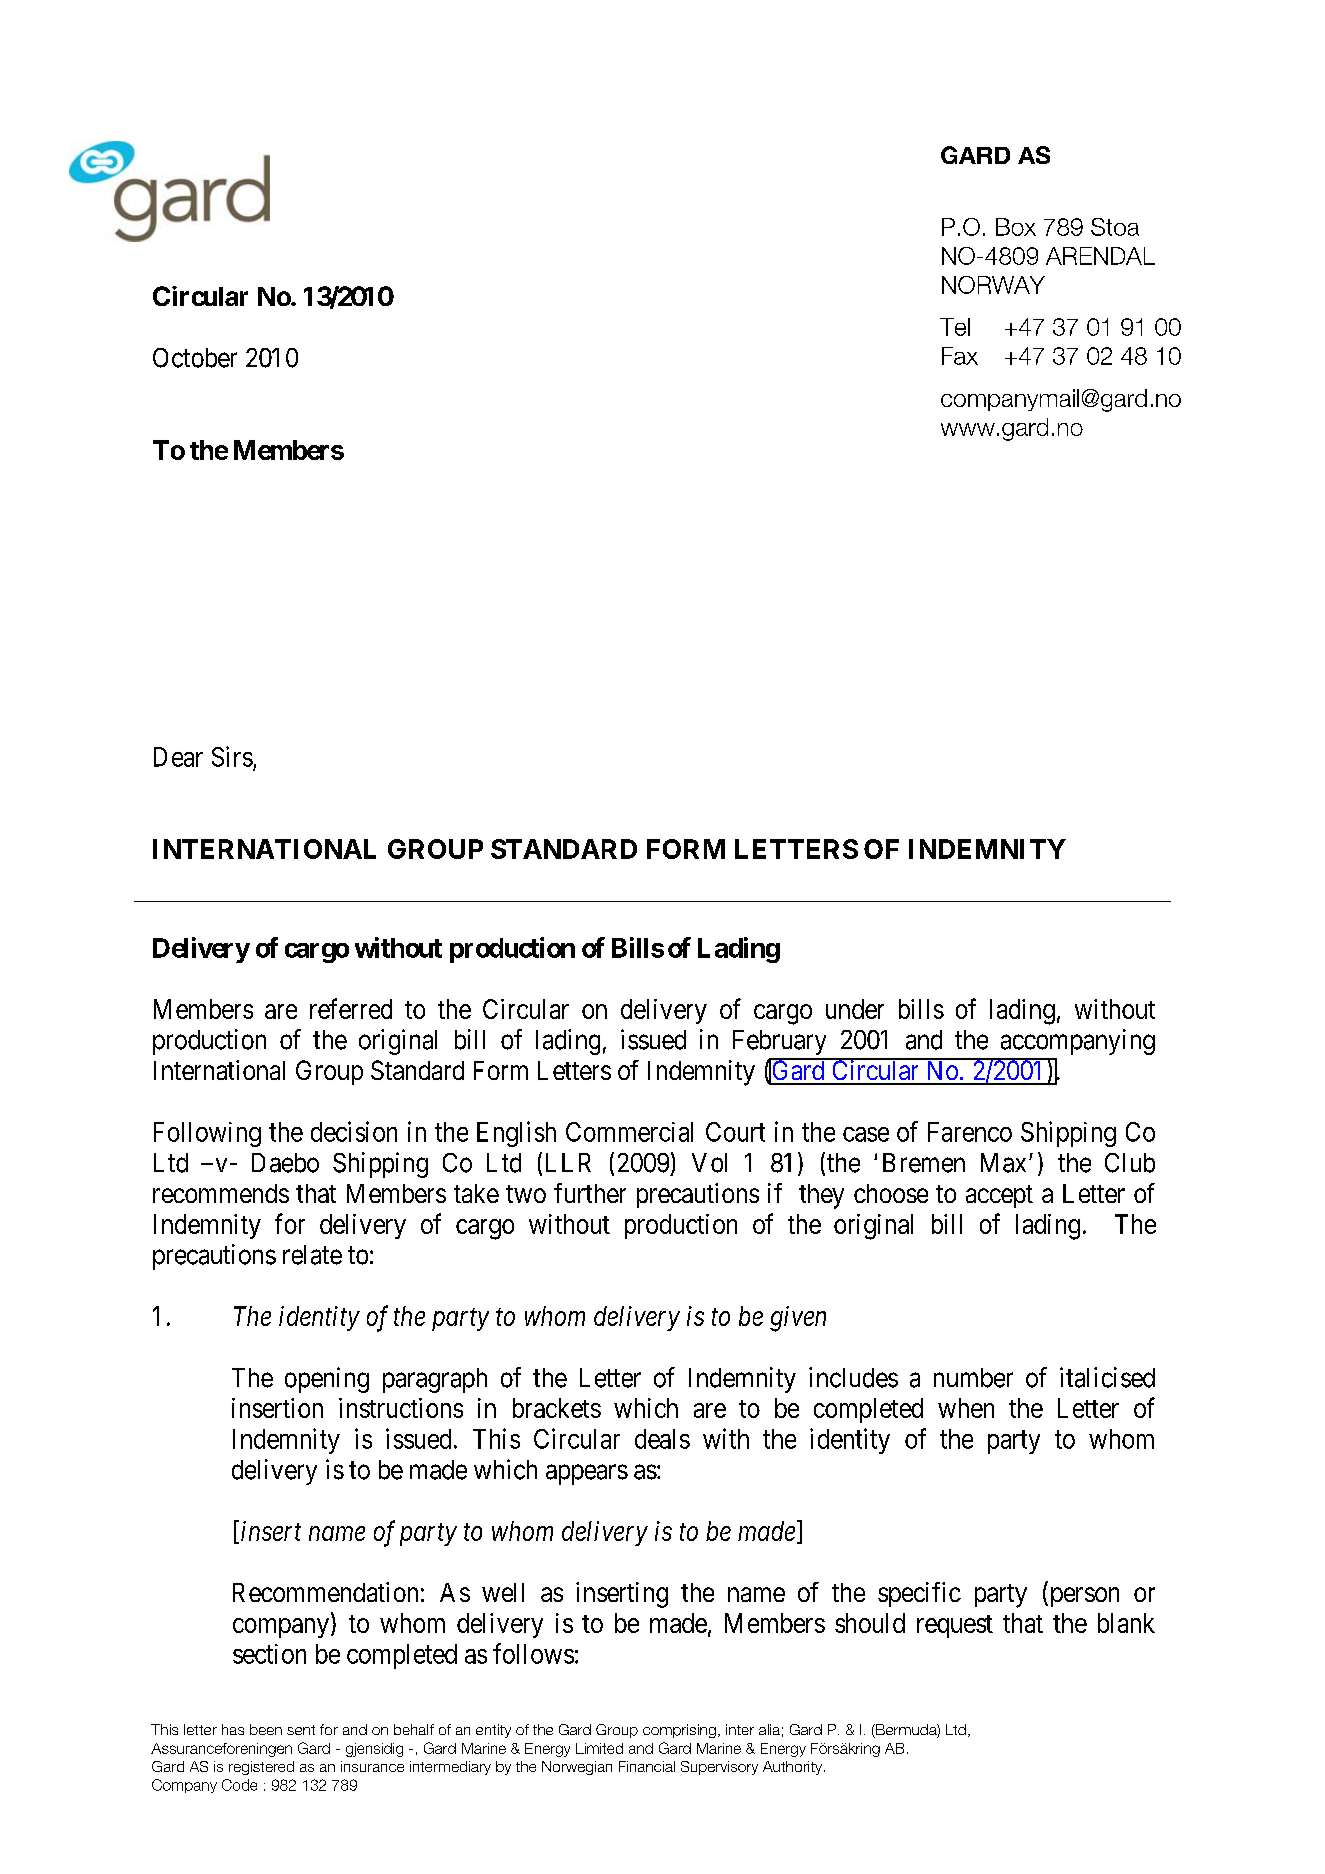 This image has height=1874, width=1325. Describe the element at coordinates (955, 1626) in the image. I see `request` at that location.
